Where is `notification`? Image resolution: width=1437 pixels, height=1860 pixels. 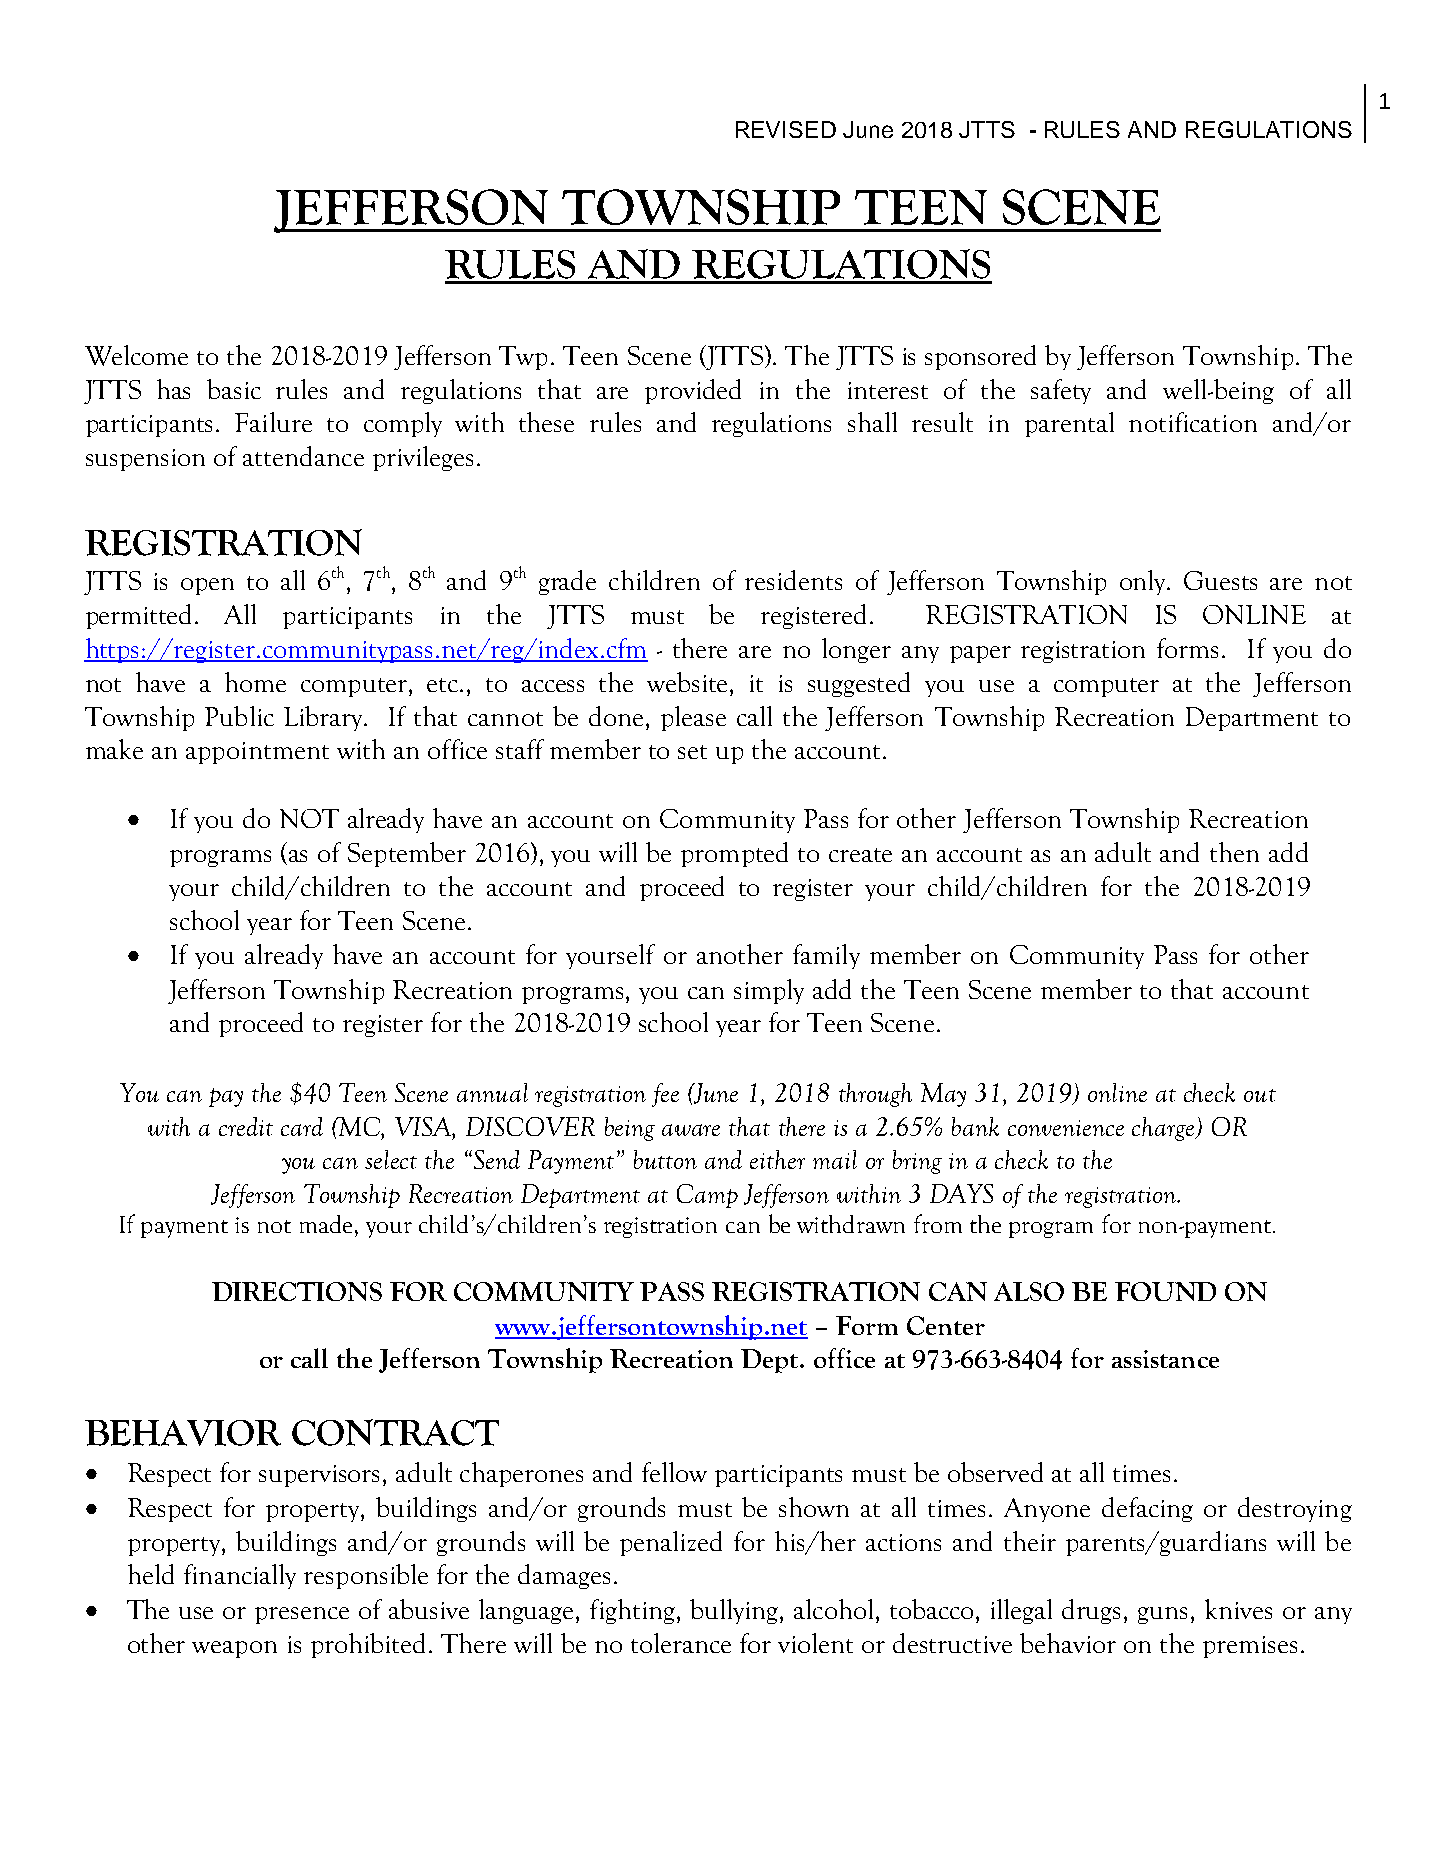
notification is located at coordinates (1193, 422).
